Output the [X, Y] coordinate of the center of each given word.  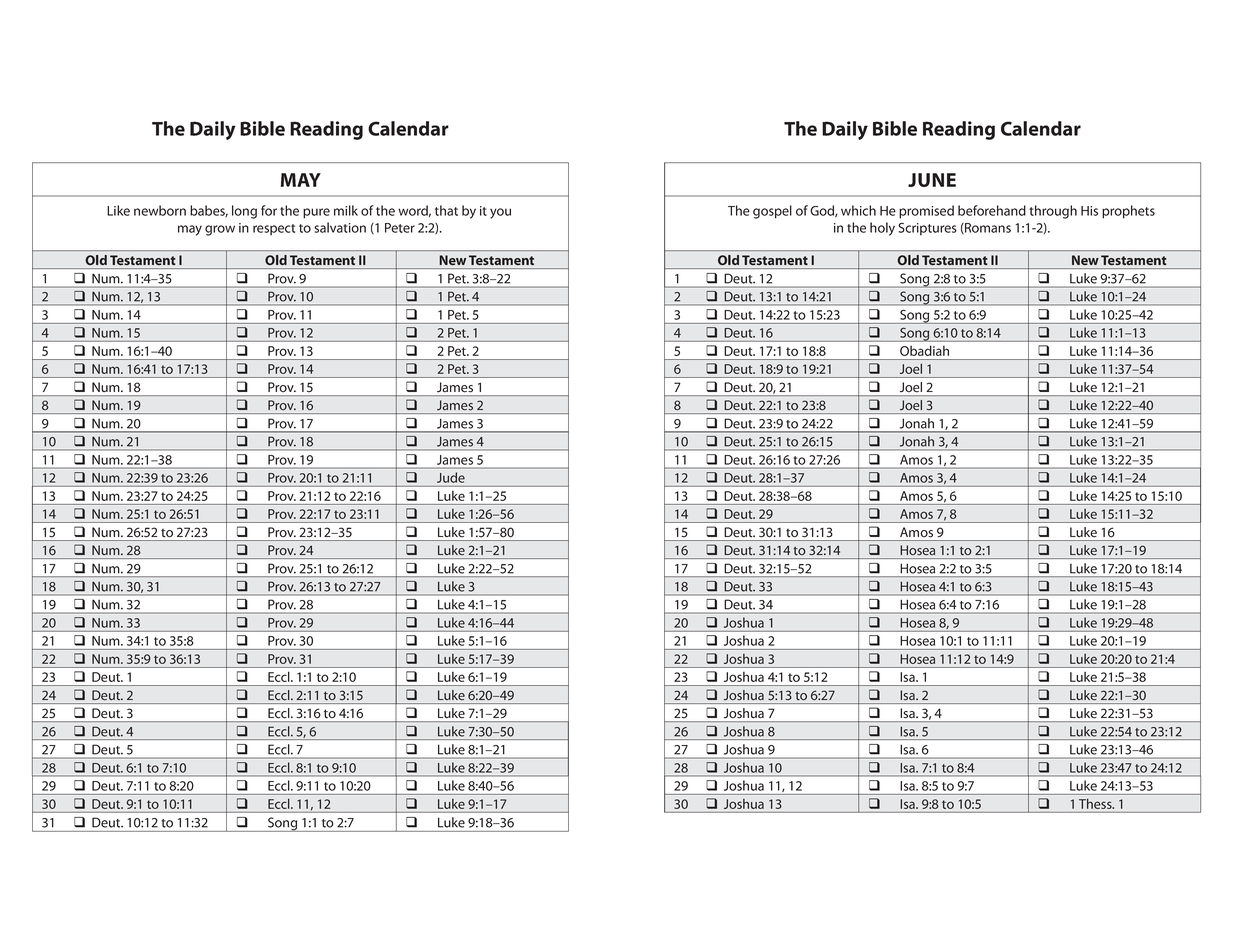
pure [316, 213]
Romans [987, 228]
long [244, 212]
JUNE [932, 180]
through [1053, 212]
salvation [340, 227]
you [500, 213]
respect [274, 229]
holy [882, 229]
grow [220, 230]
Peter [400, 228]
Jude [451, 478]
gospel [772, 212]
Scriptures [927, 228]
